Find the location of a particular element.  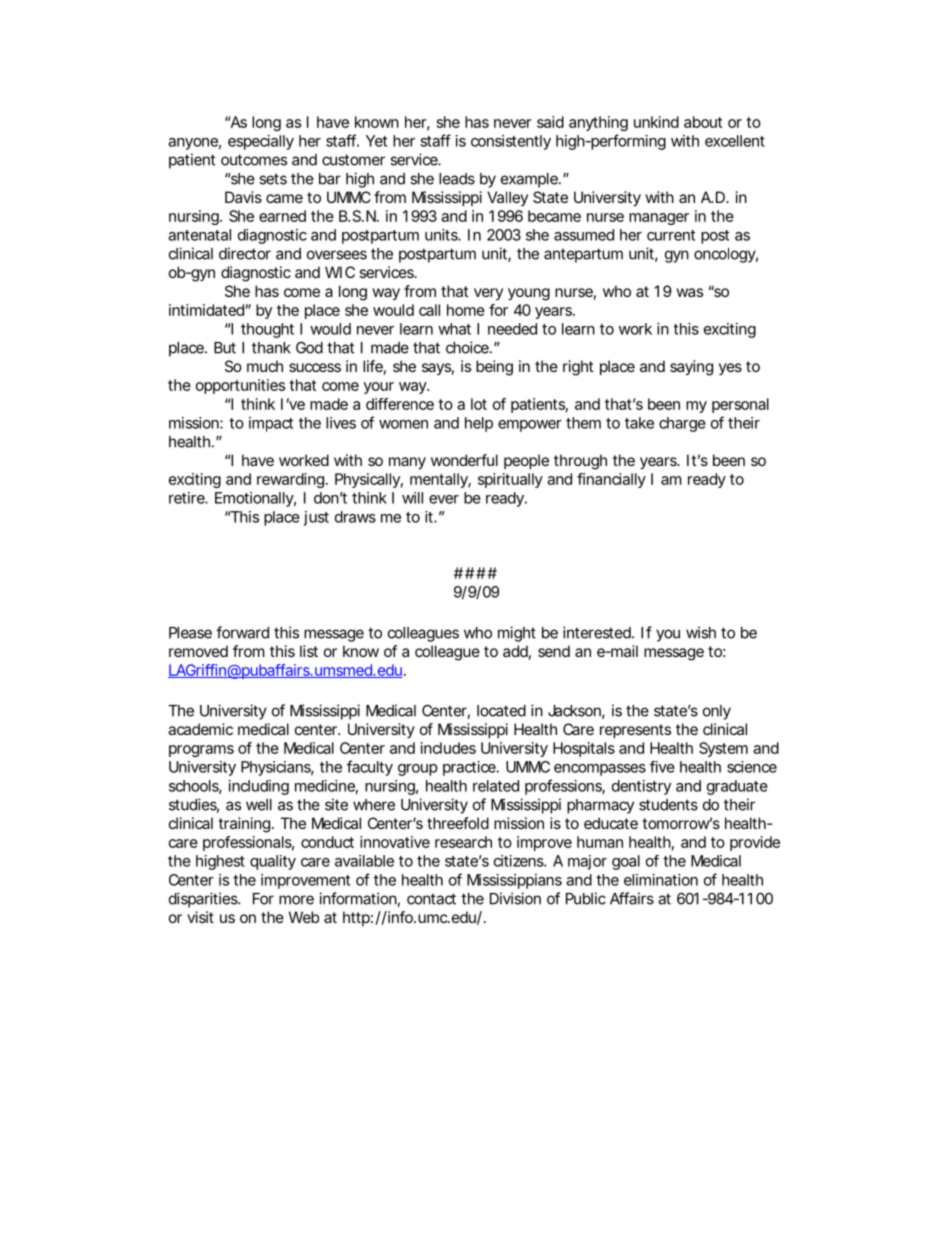

wonderful is located at coordinates (464, 460).
